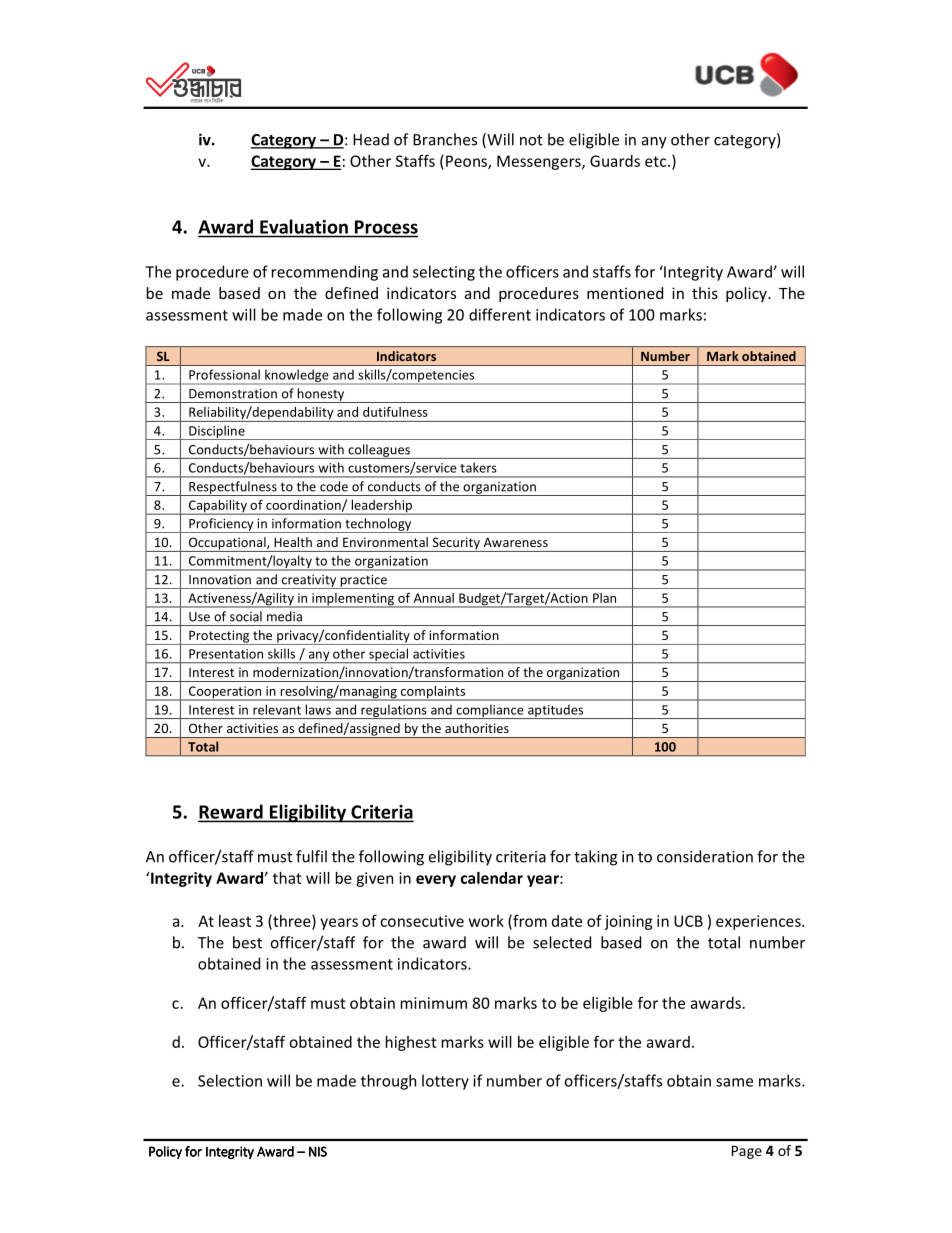  I want to click on media, so click(284, 616).
